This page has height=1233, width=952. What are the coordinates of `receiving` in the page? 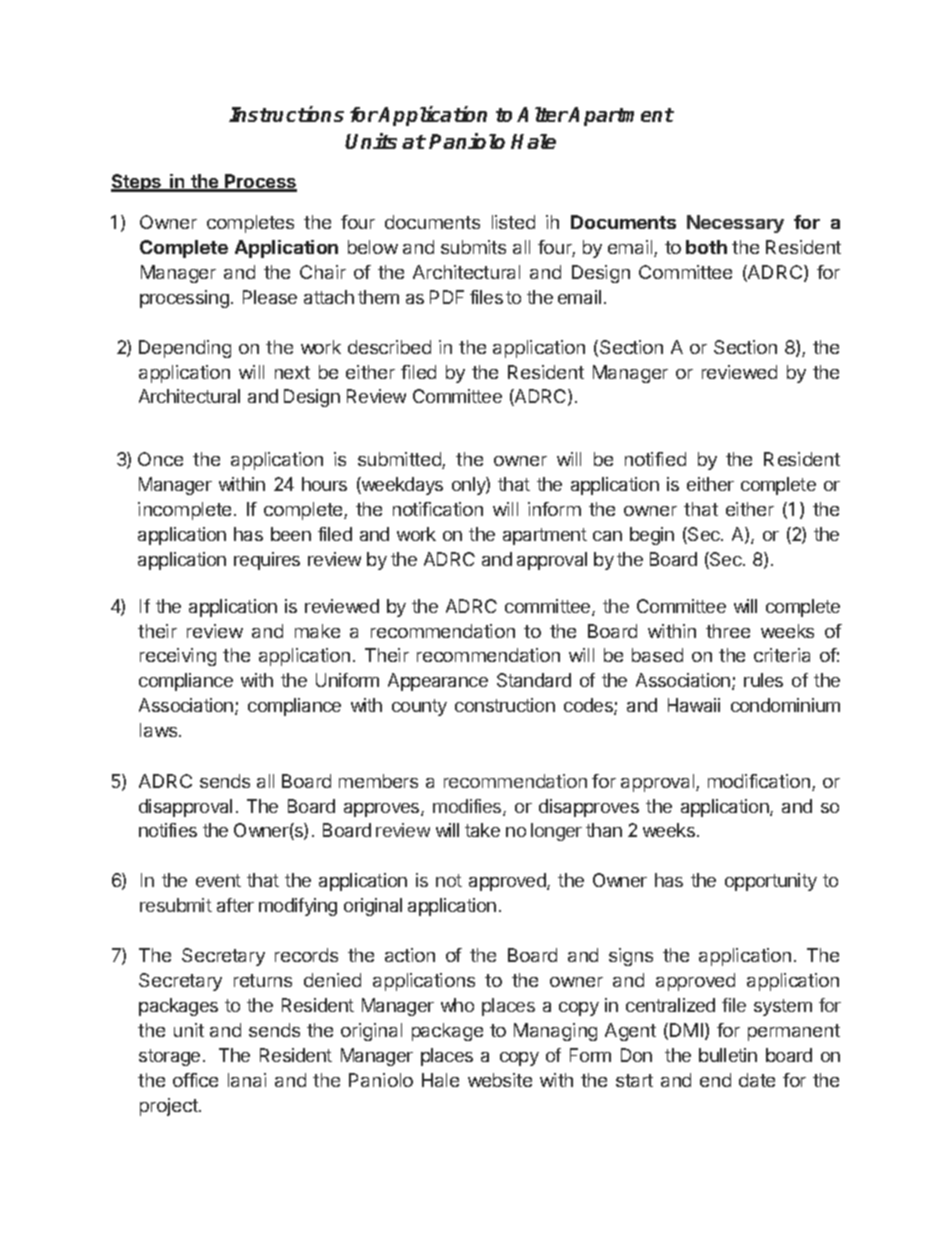 It's located at (178, 657).
